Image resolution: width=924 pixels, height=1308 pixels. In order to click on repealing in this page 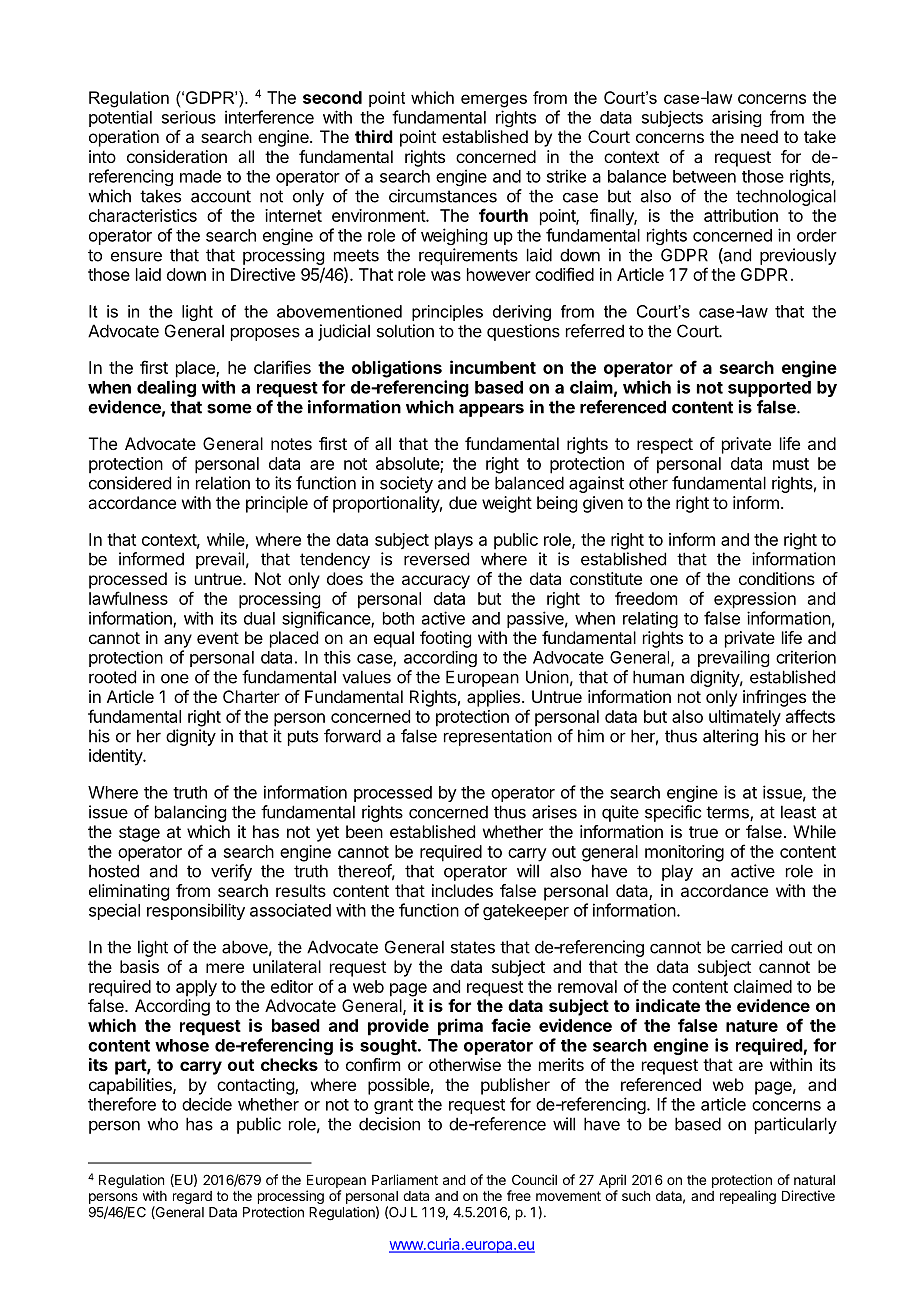, I will do `click(748, 1197)`.
